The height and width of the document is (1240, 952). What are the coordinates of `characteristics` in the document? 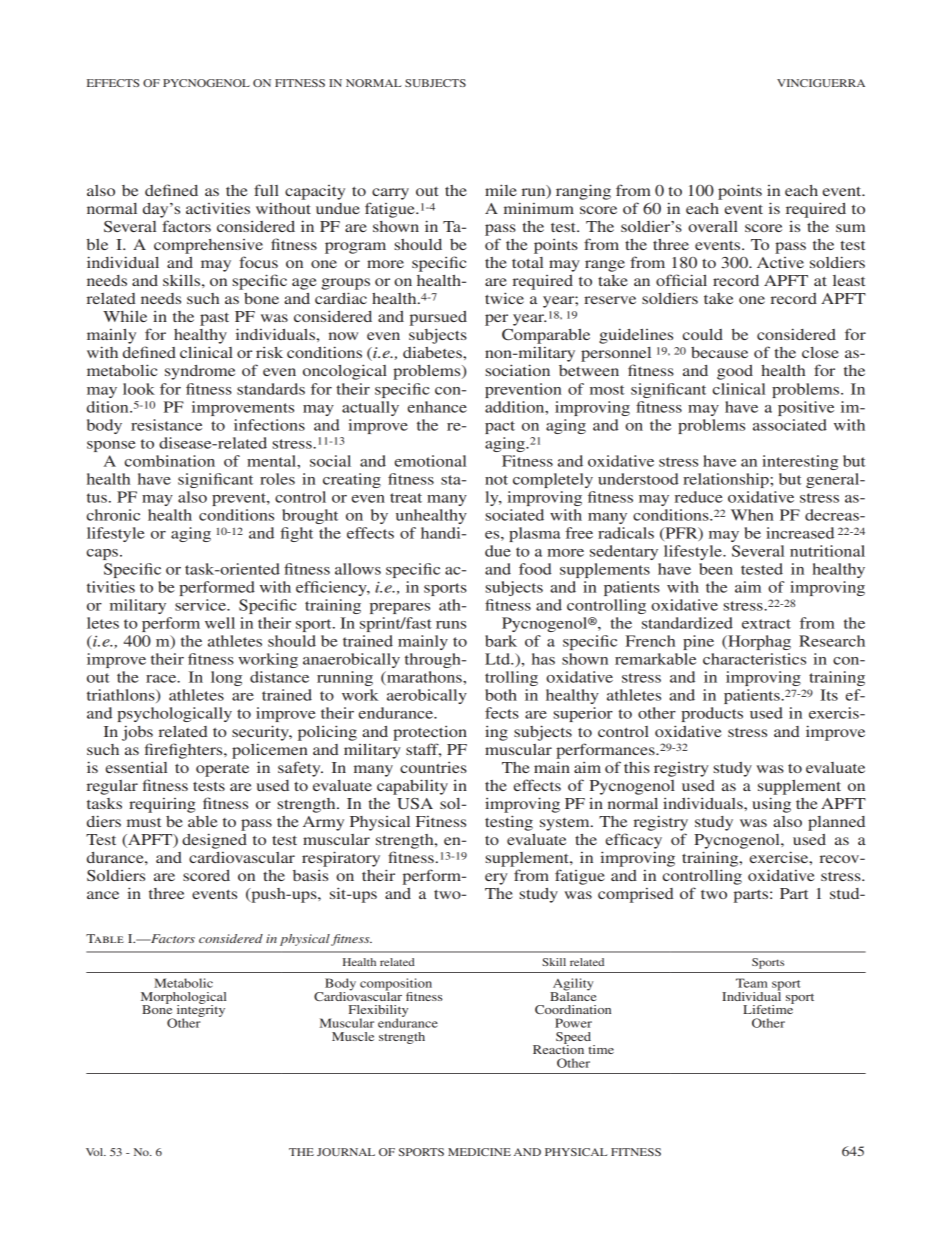 It's located at (754, 659).
